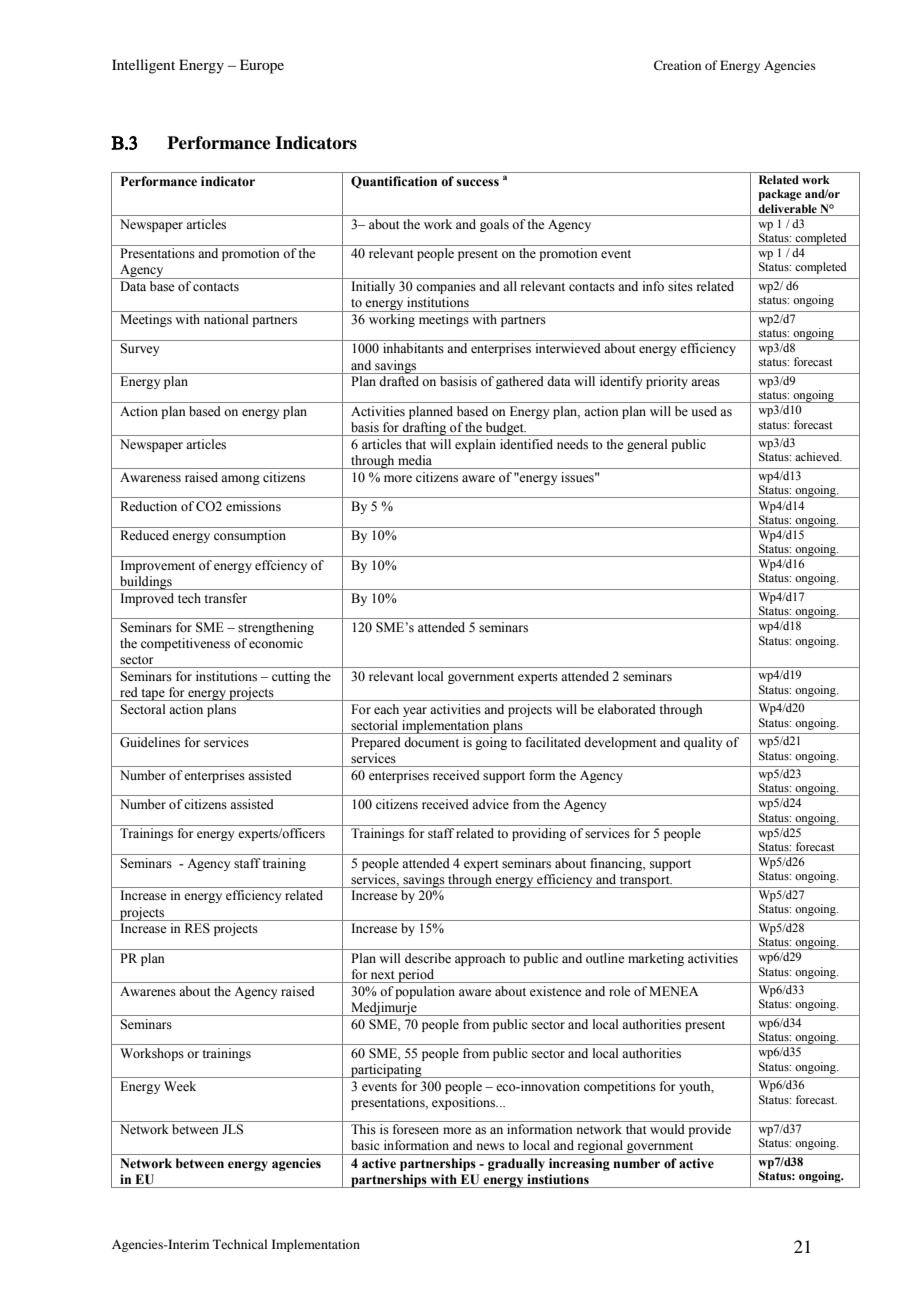  I want to click on sites, so click(680, 286).
